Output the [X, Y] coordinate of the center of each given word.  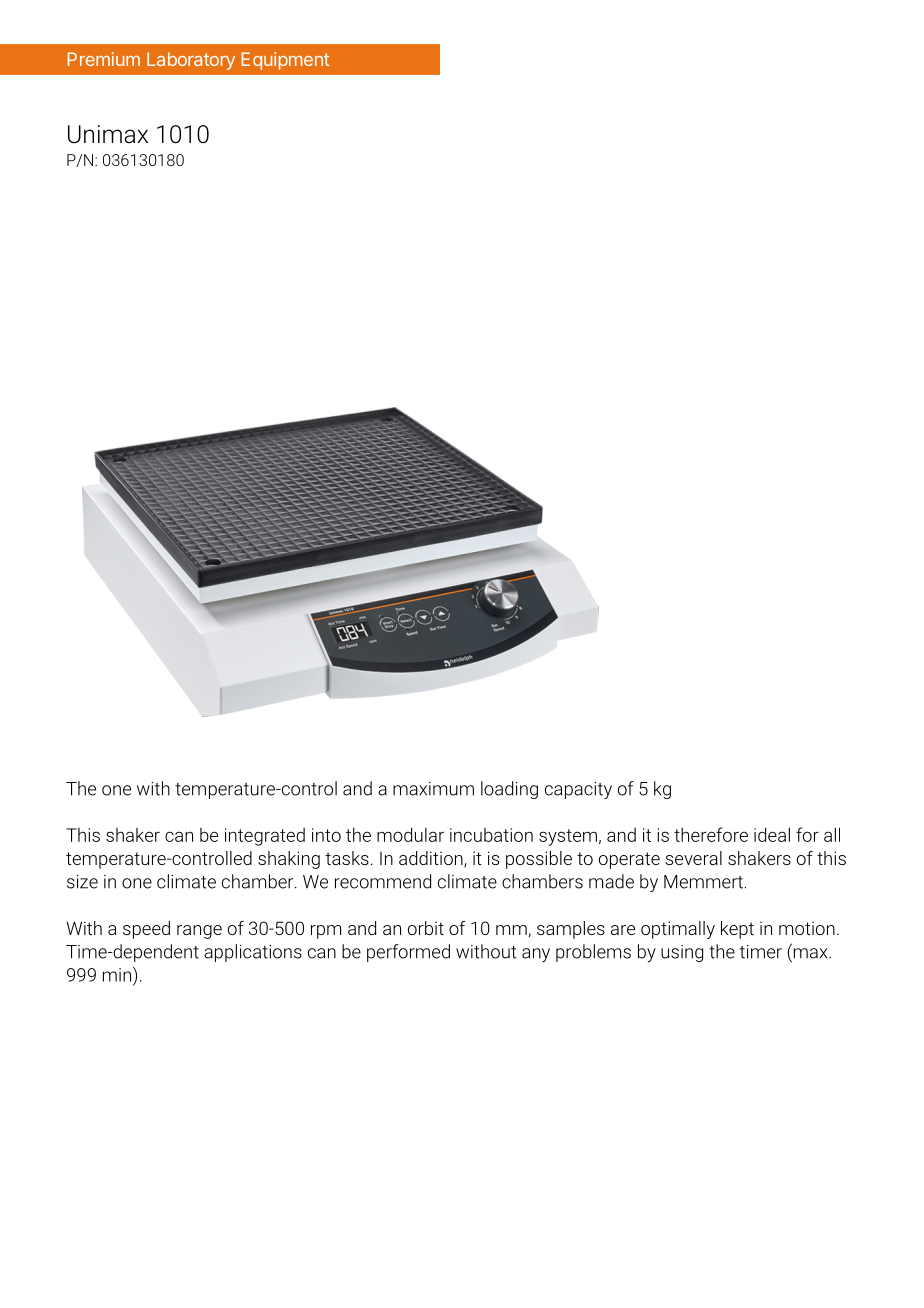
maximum [433, 789]
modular [410, 834]
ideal [772, 834]
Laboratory [191, 61]
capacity [578, 790]
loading [509, 790]
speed [146, 930]
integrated [265, 837]
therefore [711, 834]
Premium [104, 59]
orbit [426, 928]
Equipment [285, 61]
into [326, 835]
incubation [491, 835]
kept [737, 930]
